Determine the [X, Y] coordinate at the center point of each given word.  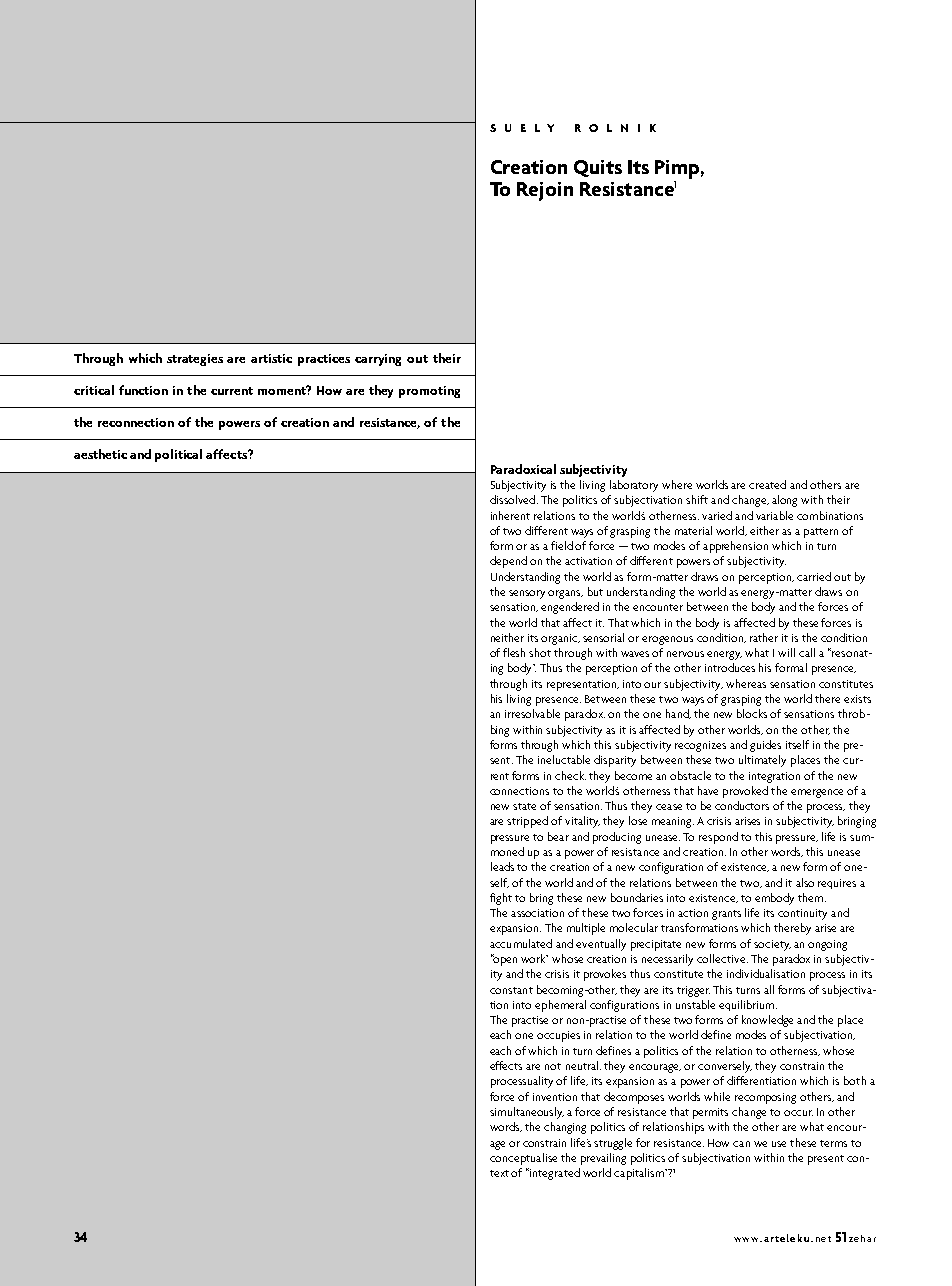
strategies [195, 360]
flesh [514, 652]
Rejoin [545, 191]
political [178, 455]
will [786, 652]
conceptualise [523, 1159]
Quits [598, 168]
